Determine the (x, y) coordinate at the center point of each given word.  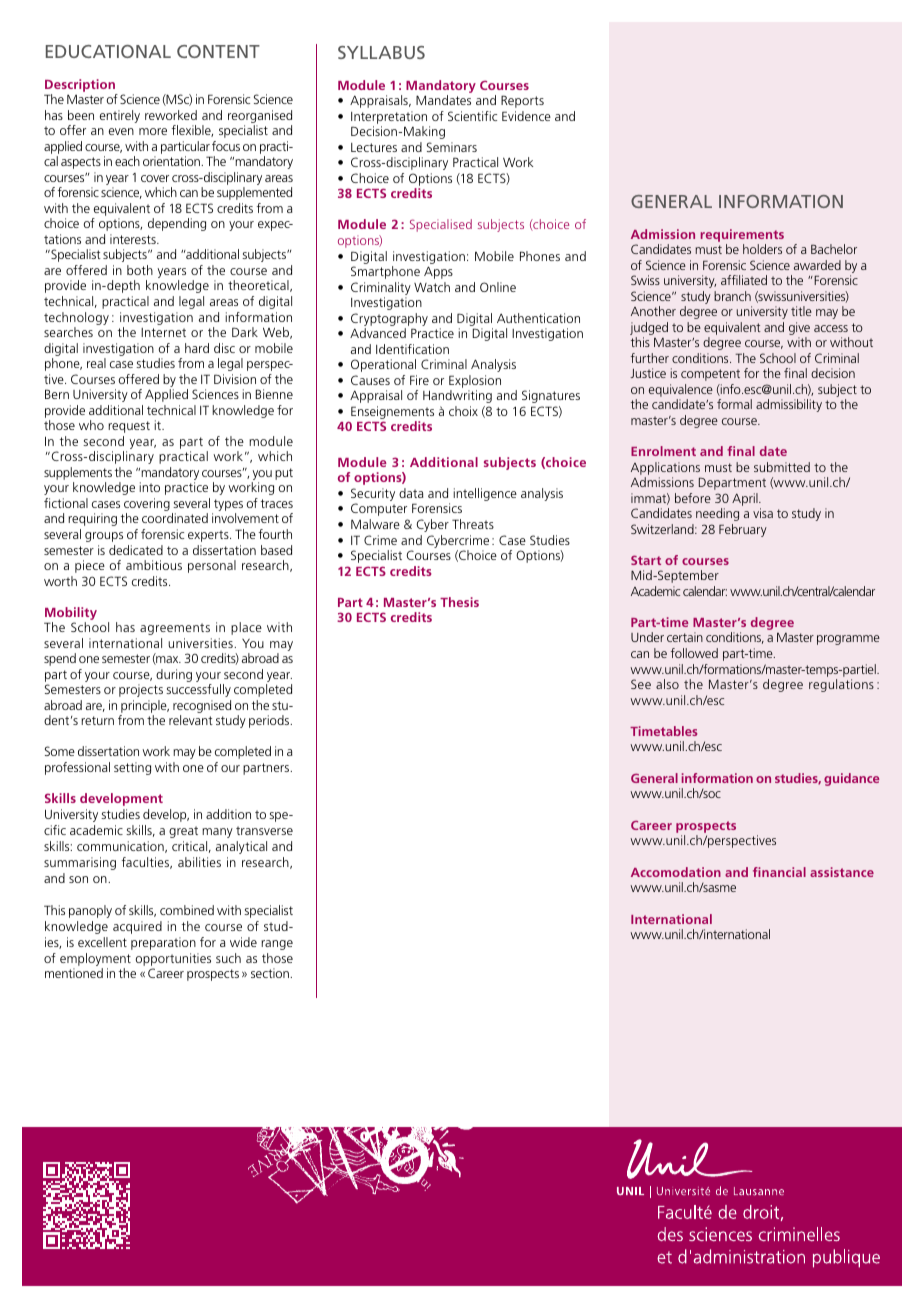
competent (710, 375)
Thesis (459, 602)
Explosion (475, 383)
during (174, 675)
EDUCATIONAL (108, 51)
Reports (522, 101)
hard (197, 348)
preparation (163, 943)
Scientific (472, 116)
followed (694, 653)
